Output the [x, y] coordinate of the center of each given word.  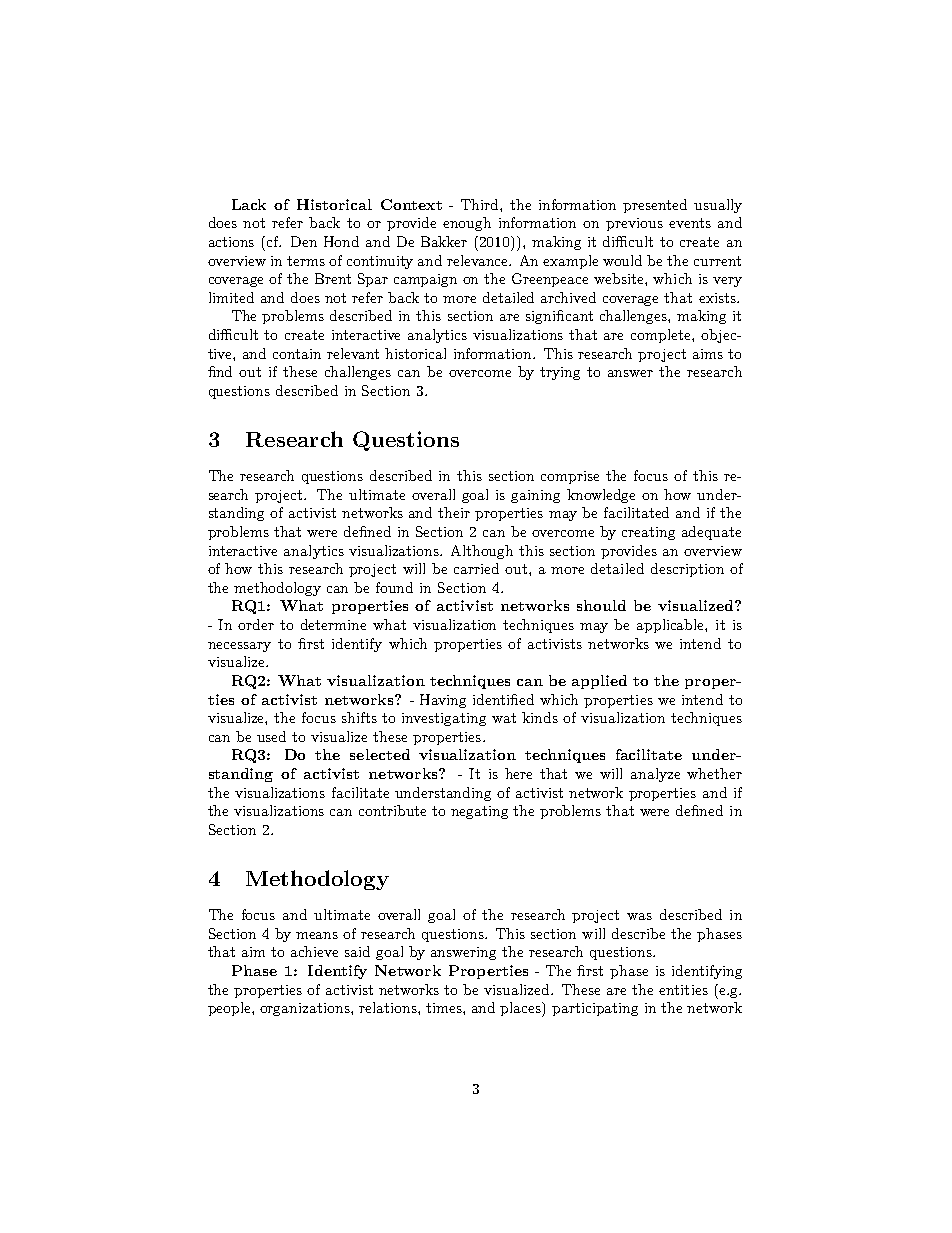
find [220, 371]
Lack [249, 204]
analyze [655, 775]
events [690, 223]
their [454, 512]
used [271, 736]
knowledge [601, 496]
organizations [306, 1009]
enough [467, 224]
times [445, 1008]
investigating [444, 719]
